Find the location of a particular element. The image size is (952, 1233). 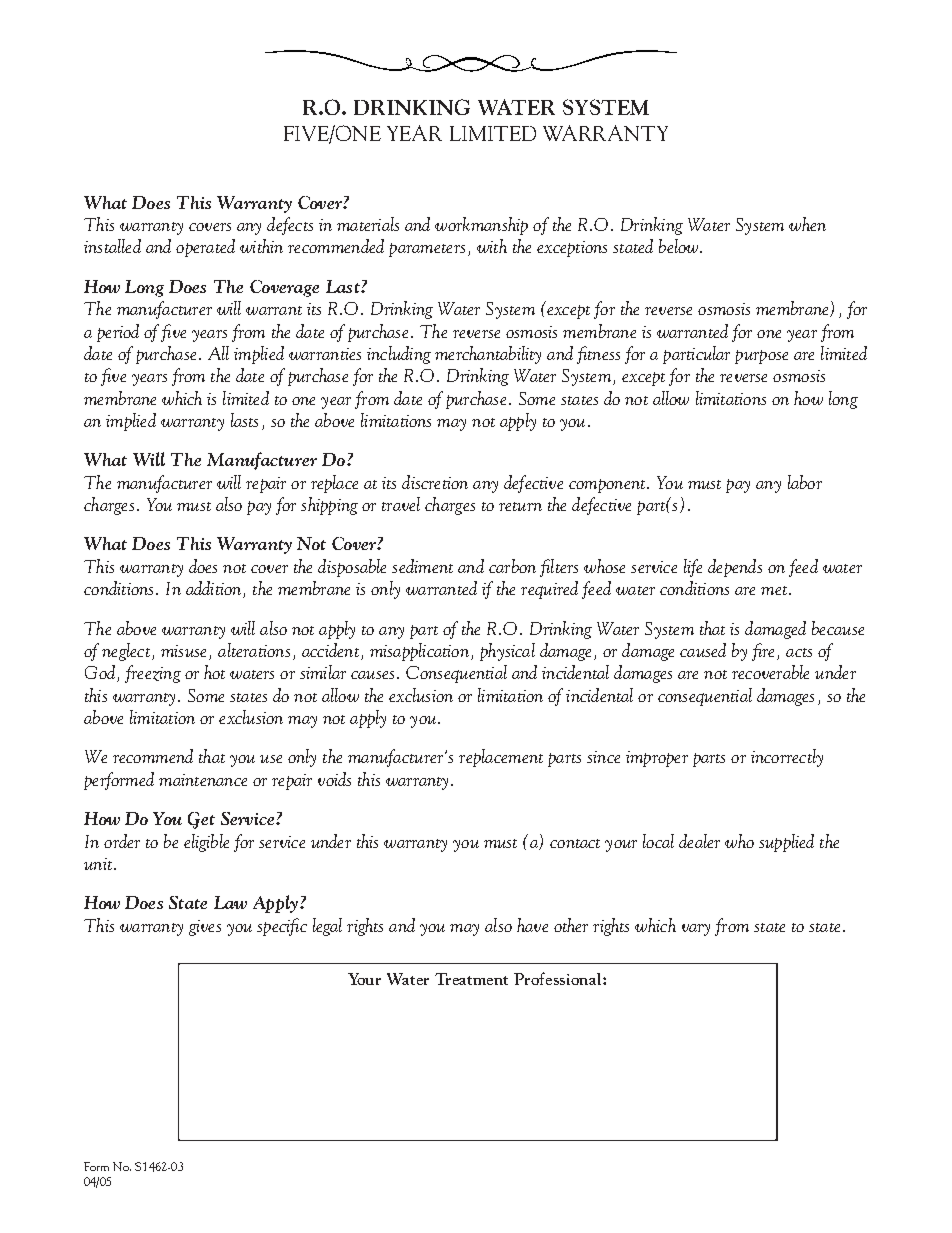

below is located at coordinates (680, 246).
